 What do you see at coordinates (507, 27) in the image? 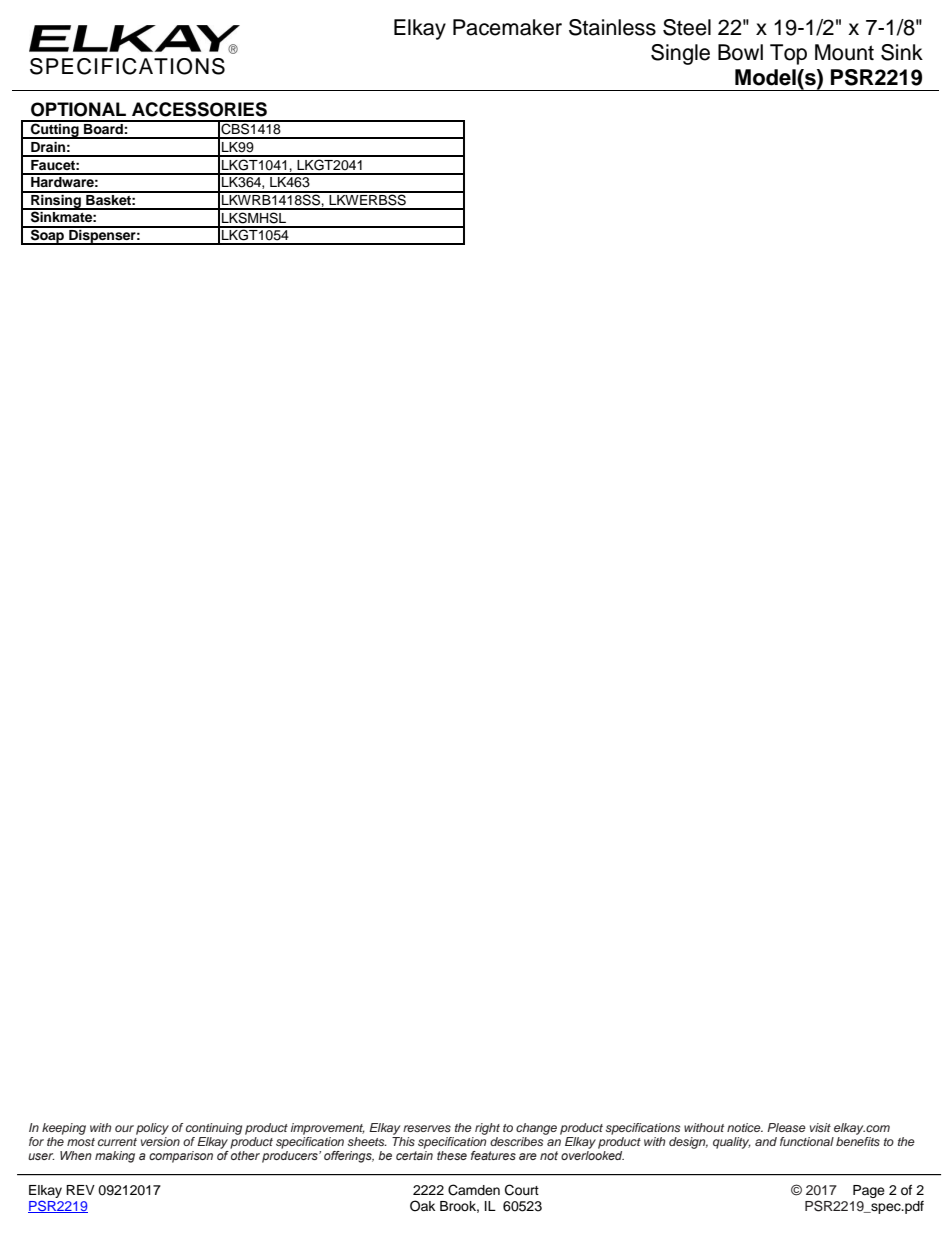
I see `Pacemaker` at bounding box center [507, 27].
